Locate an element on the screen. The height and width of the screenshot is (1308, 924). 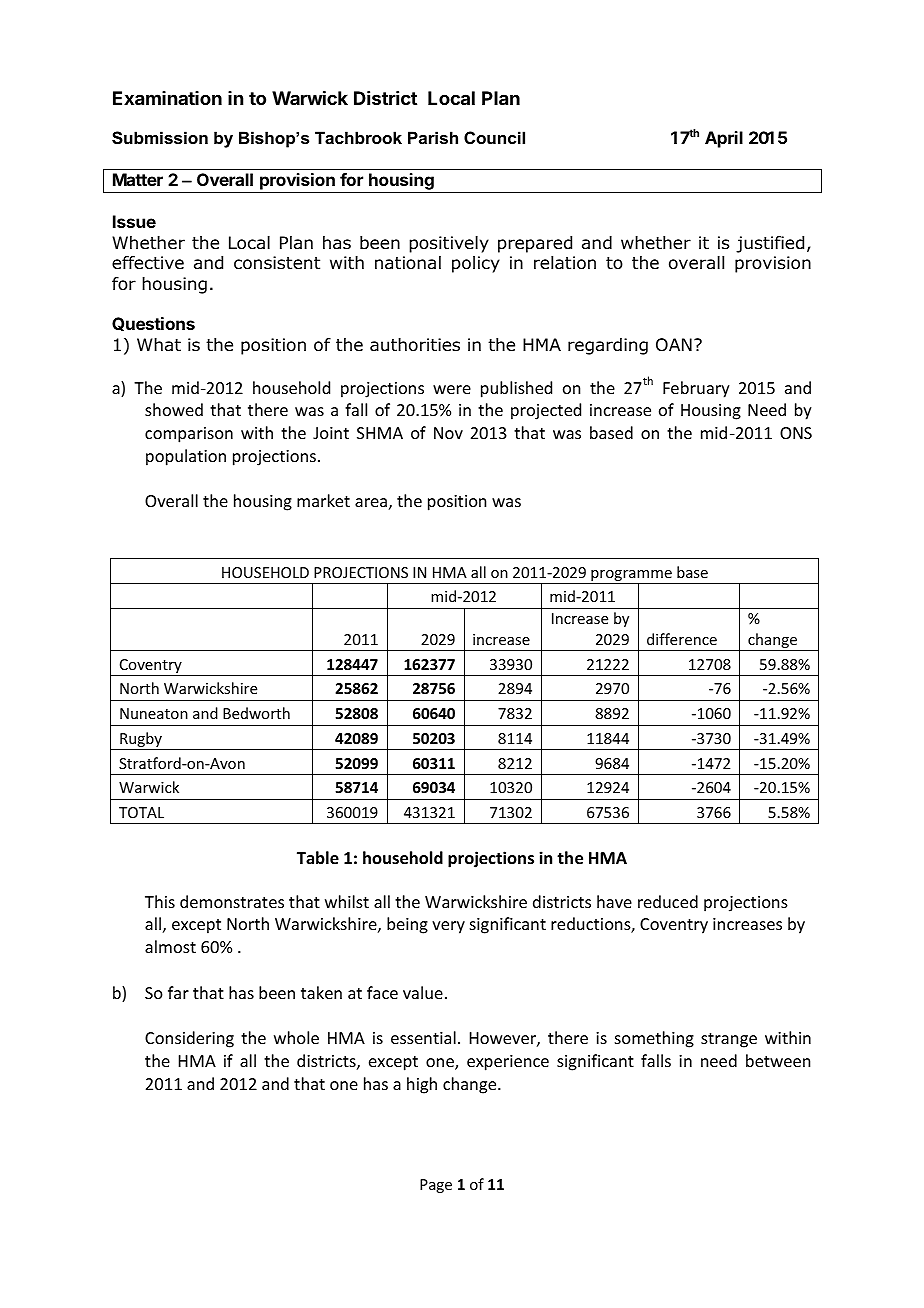
Parish is located at coordinates (433, 137).
